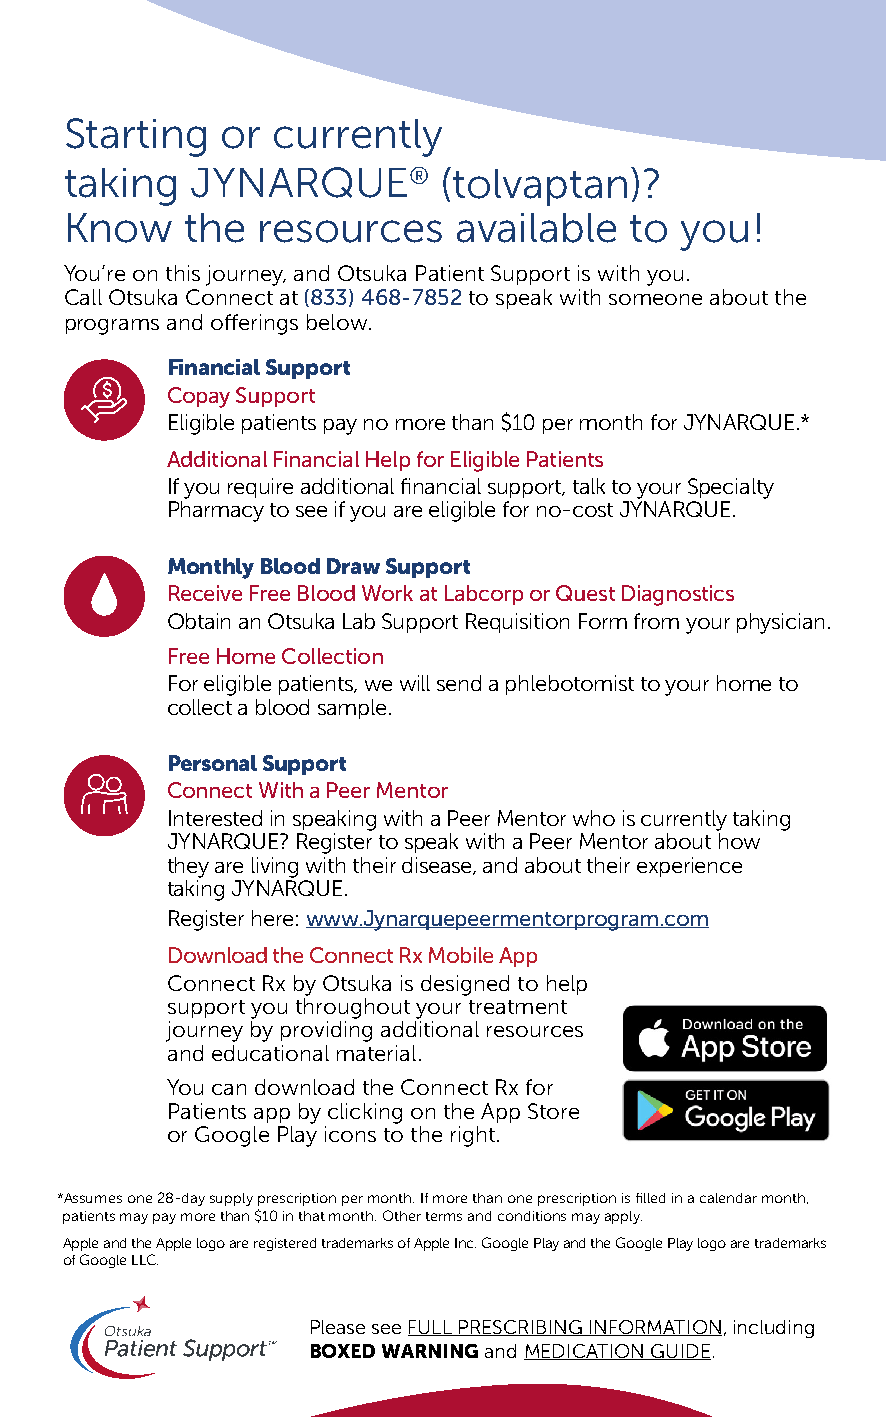  What do you see at coordinates (553, 1111) in the screenshot?
I see `Store` at bounding box center [553, 1111].
